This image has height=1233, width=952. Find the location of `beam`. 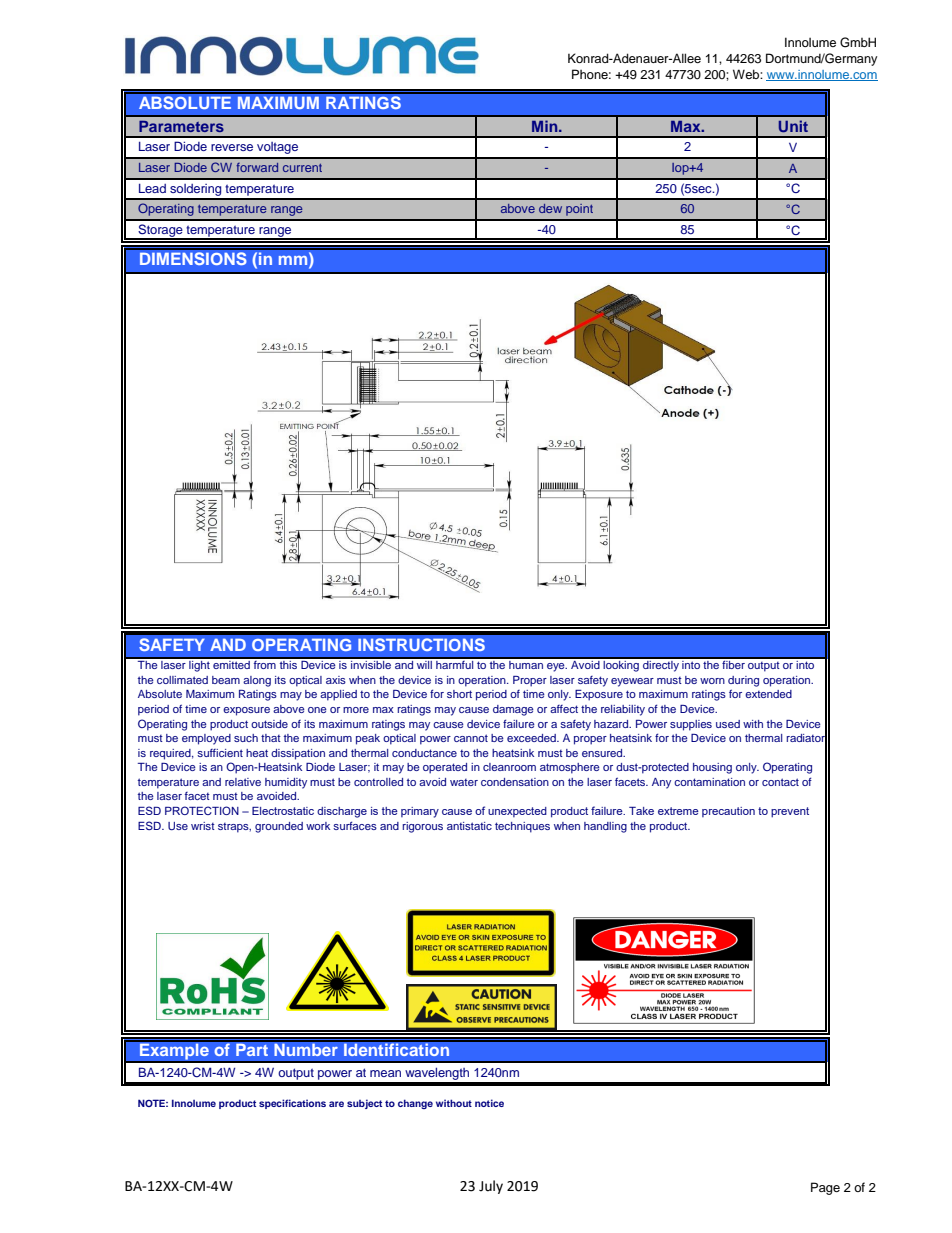

beam is located at coordinates (226, 680).
